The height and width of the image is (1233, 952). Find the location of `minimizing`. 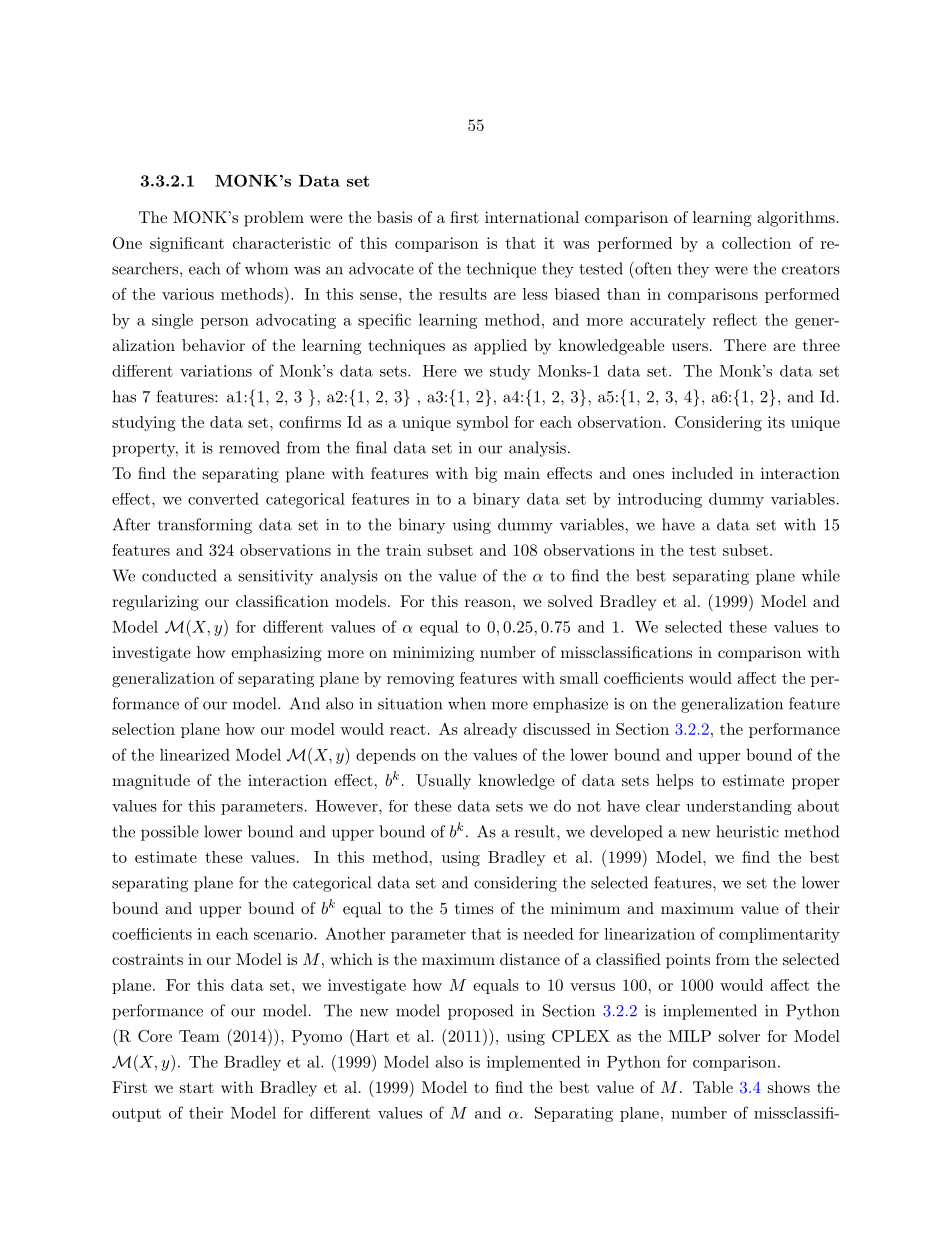

minimizing is located at coordinates (433, 654).
